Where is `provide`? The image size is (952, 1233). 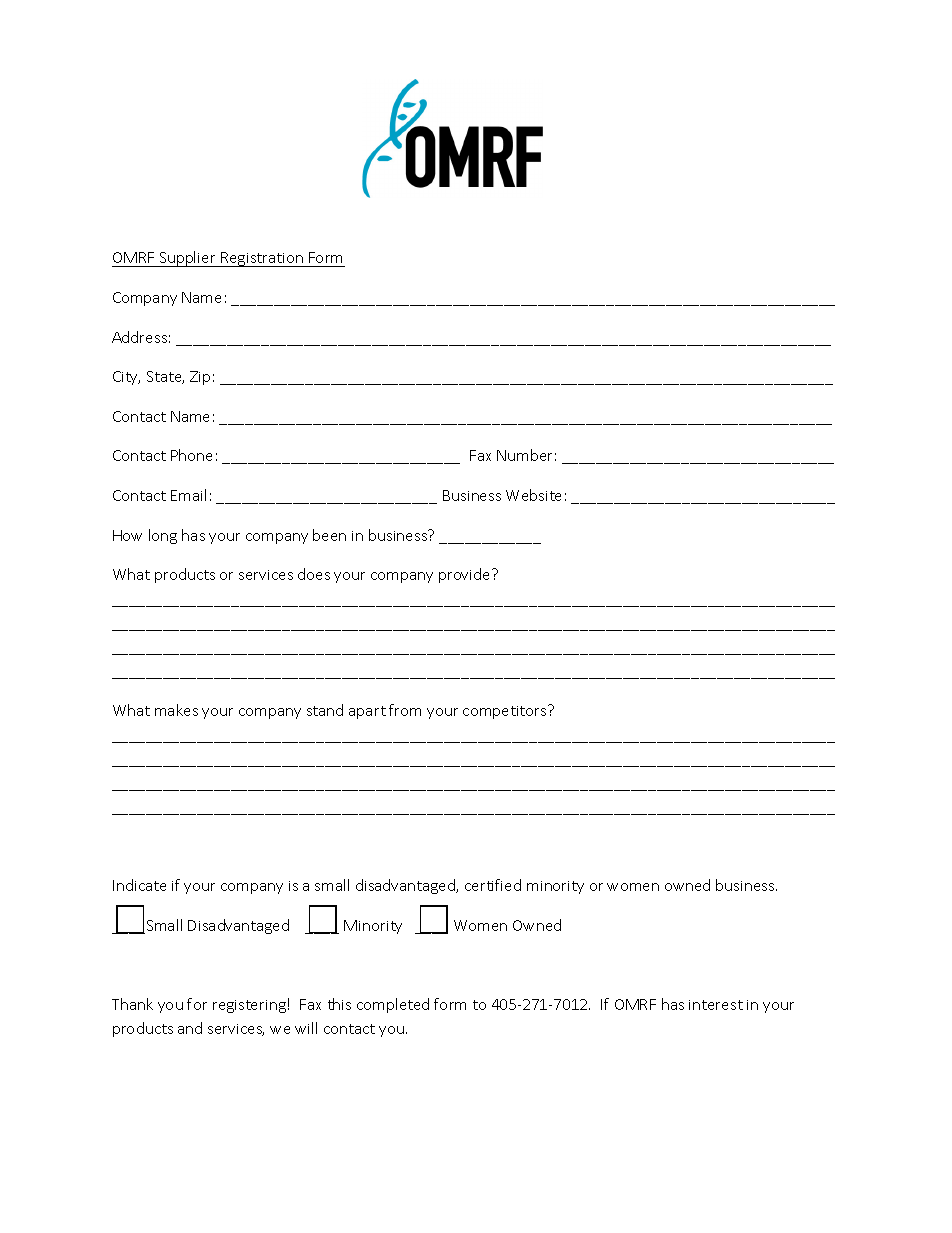
provide is located at coordinates (466, 575).
